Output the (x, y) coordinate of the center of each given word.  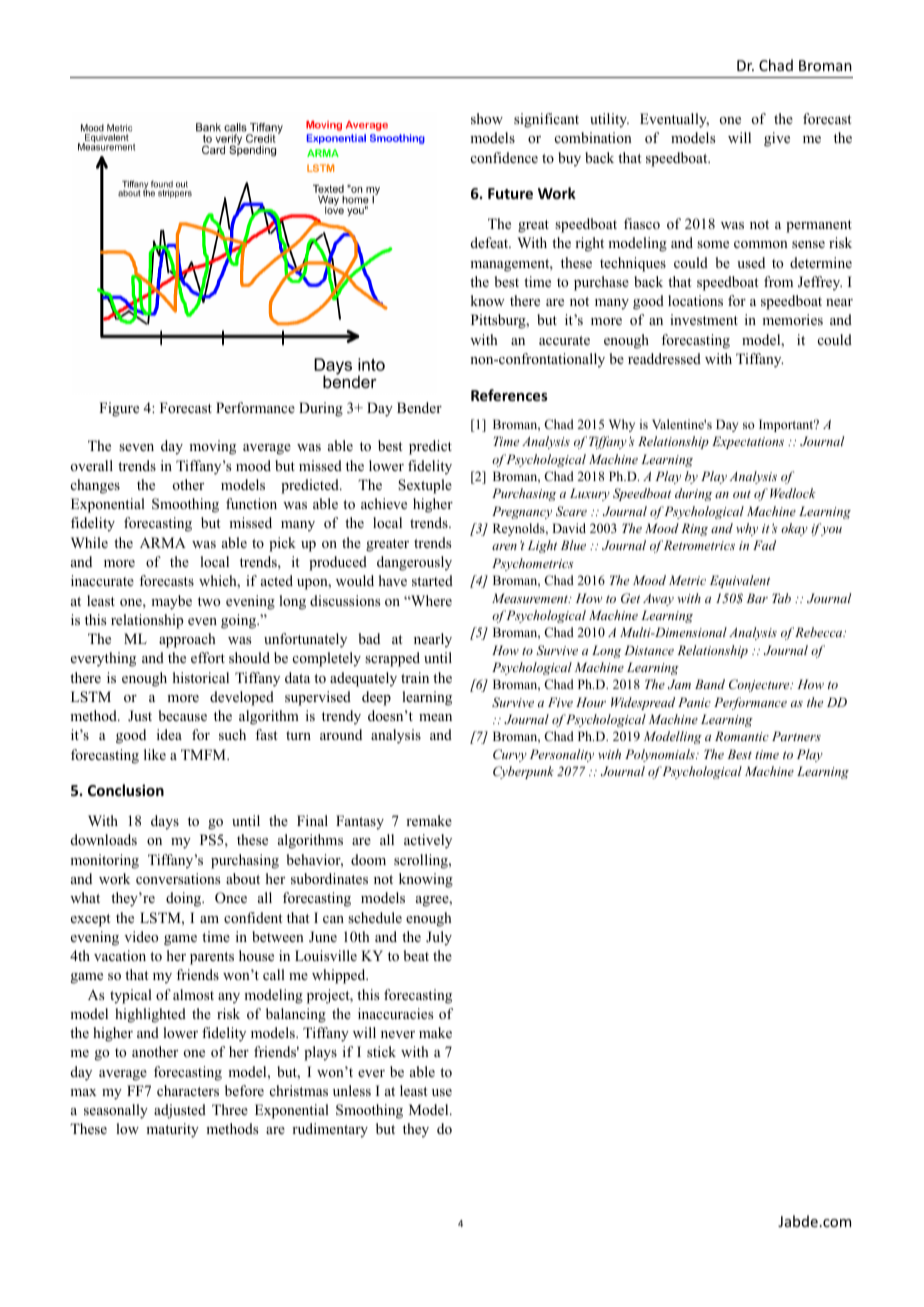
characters (188, 1090)
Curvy (510, 755)
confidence (504, 157)
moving (212, 447)
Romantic (742, 736)
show (487, 118)
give (777, 139)
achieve (384, 503)
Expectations (748, 442)
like (155, 754)
